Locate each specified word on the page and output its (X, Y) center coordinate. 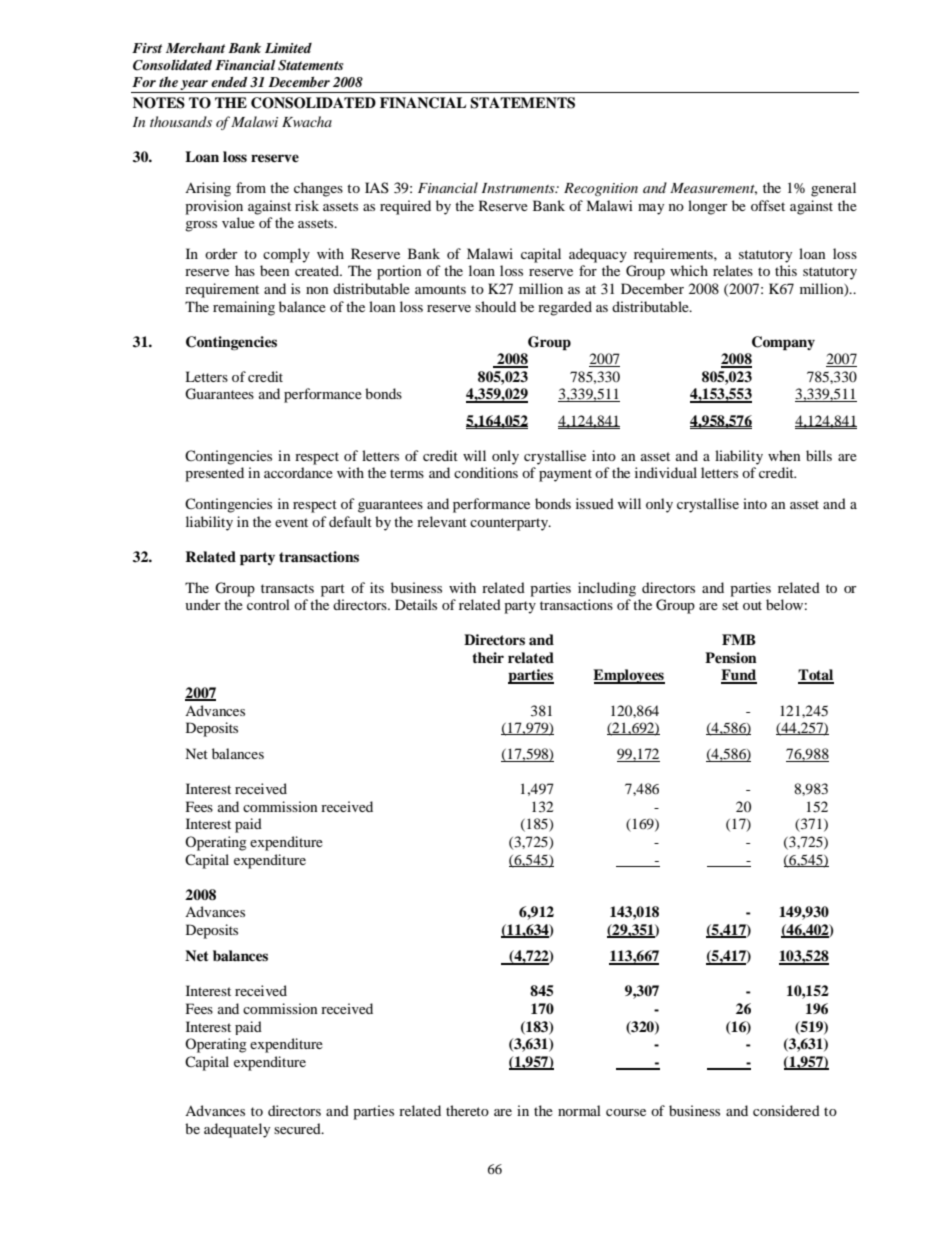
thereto (467, 1110)
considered (786, 1110)
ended (229, 82)
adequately (237, 1130)
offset (768, 205)
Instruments (519, 188)
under (203, 604)
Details (416, 604)
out (752, 605)
